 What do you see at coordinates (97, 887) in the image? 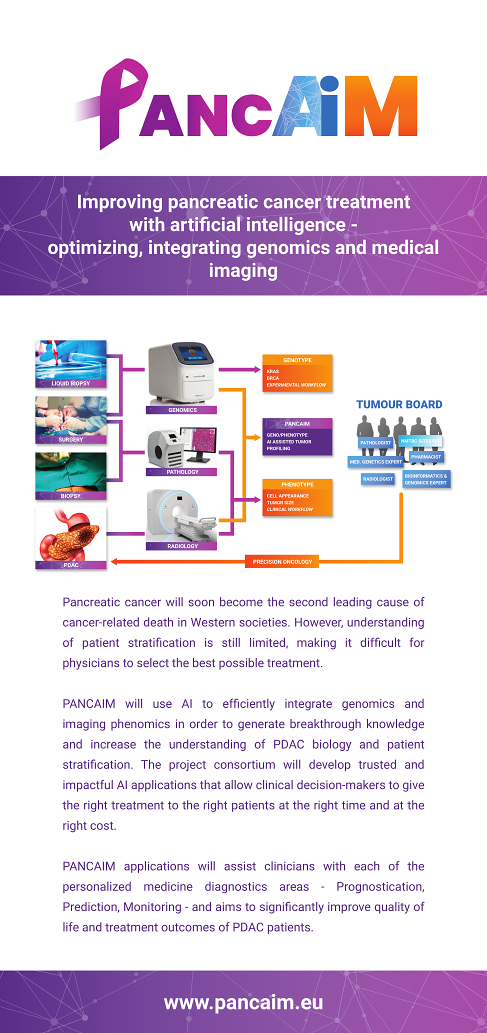
I see `personalized` at bounding box center [97, 887].
